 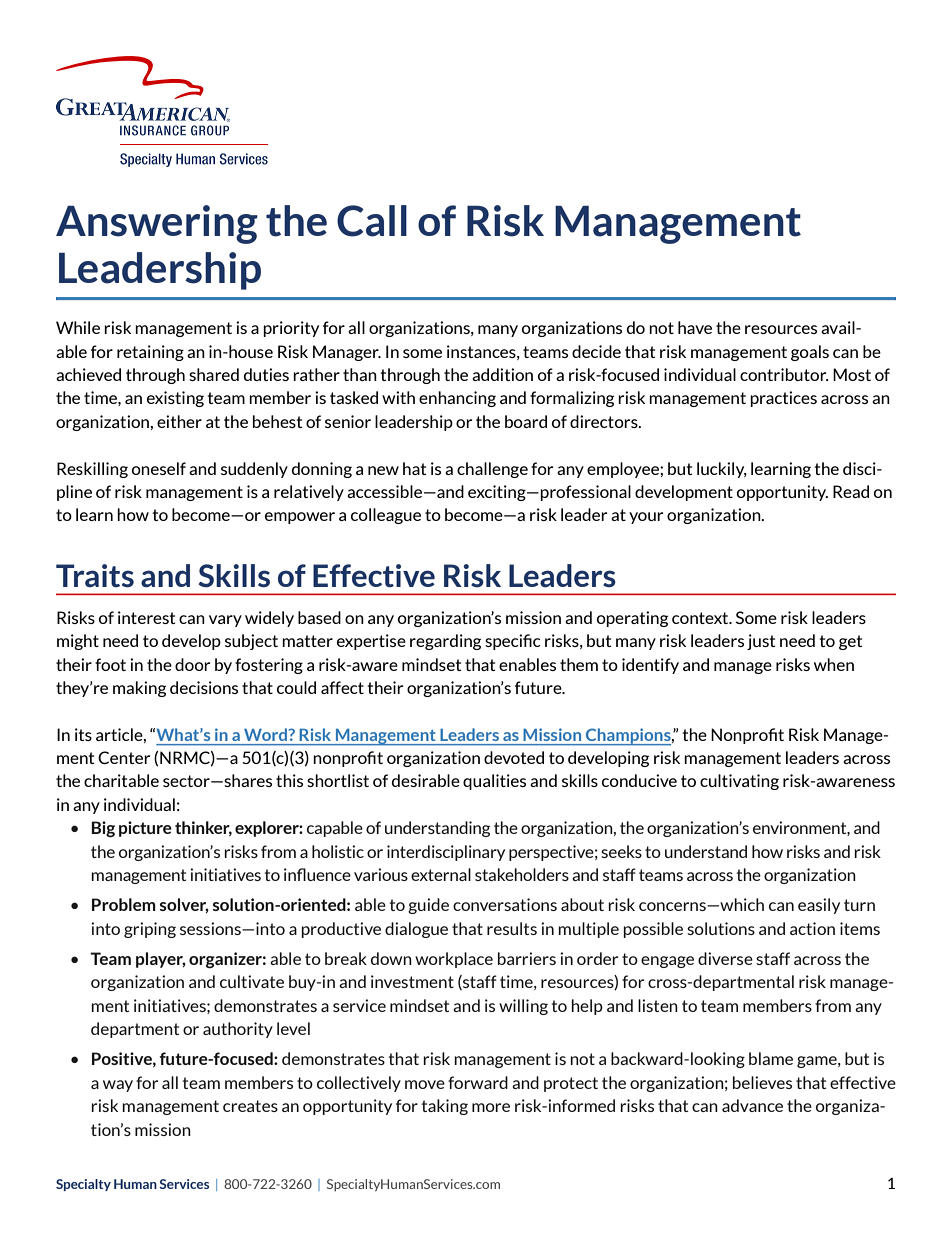 What do you see at coordinates (695, 327) in the screenshot?
I see `have` at bounding box center [695, 327].
